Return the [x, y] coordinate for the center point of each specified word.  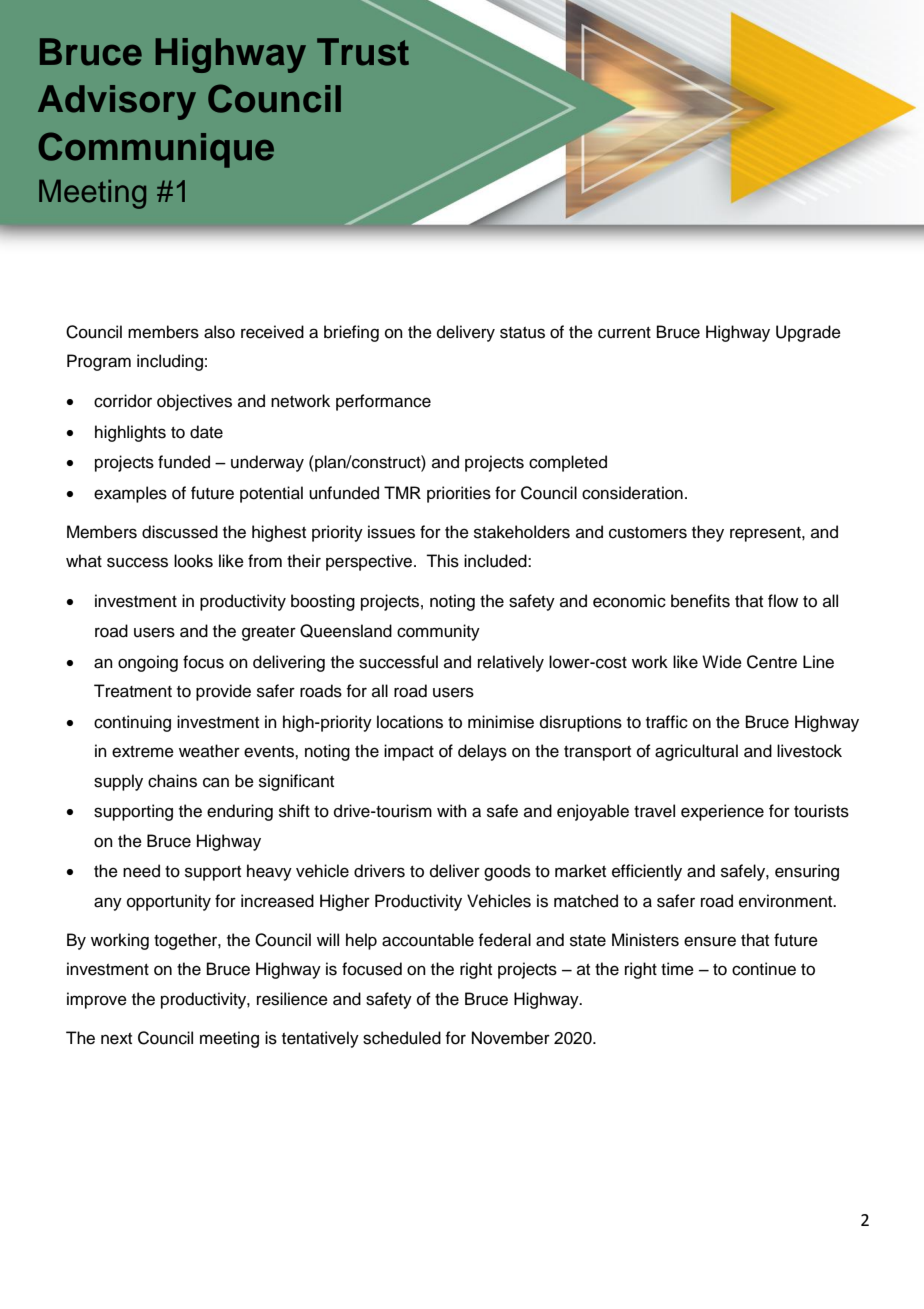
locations [410, 722]
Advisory [117, 102]
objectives [194, 402]
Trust [363, 52]
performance [383, 402]
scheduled [402, 1038]
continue [764, 969]
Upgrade [808, 333]
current [624, 333]
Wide [722, 662]
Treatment [133, 691]
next [116, 1039]
